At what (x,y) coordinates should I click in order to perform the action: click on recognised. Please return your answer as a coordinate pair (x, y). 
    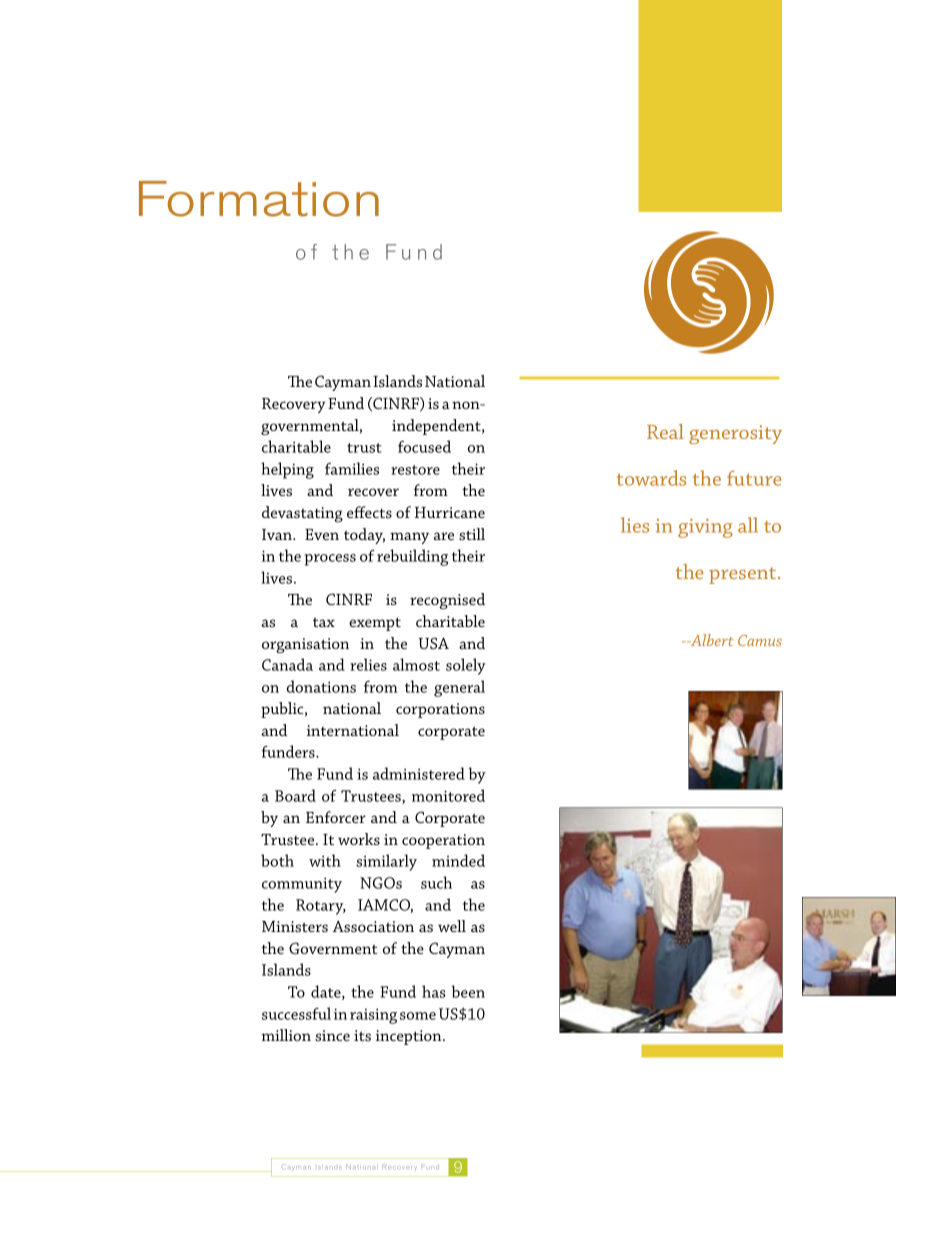
    Looking at the image, I should click on (447, 601).
